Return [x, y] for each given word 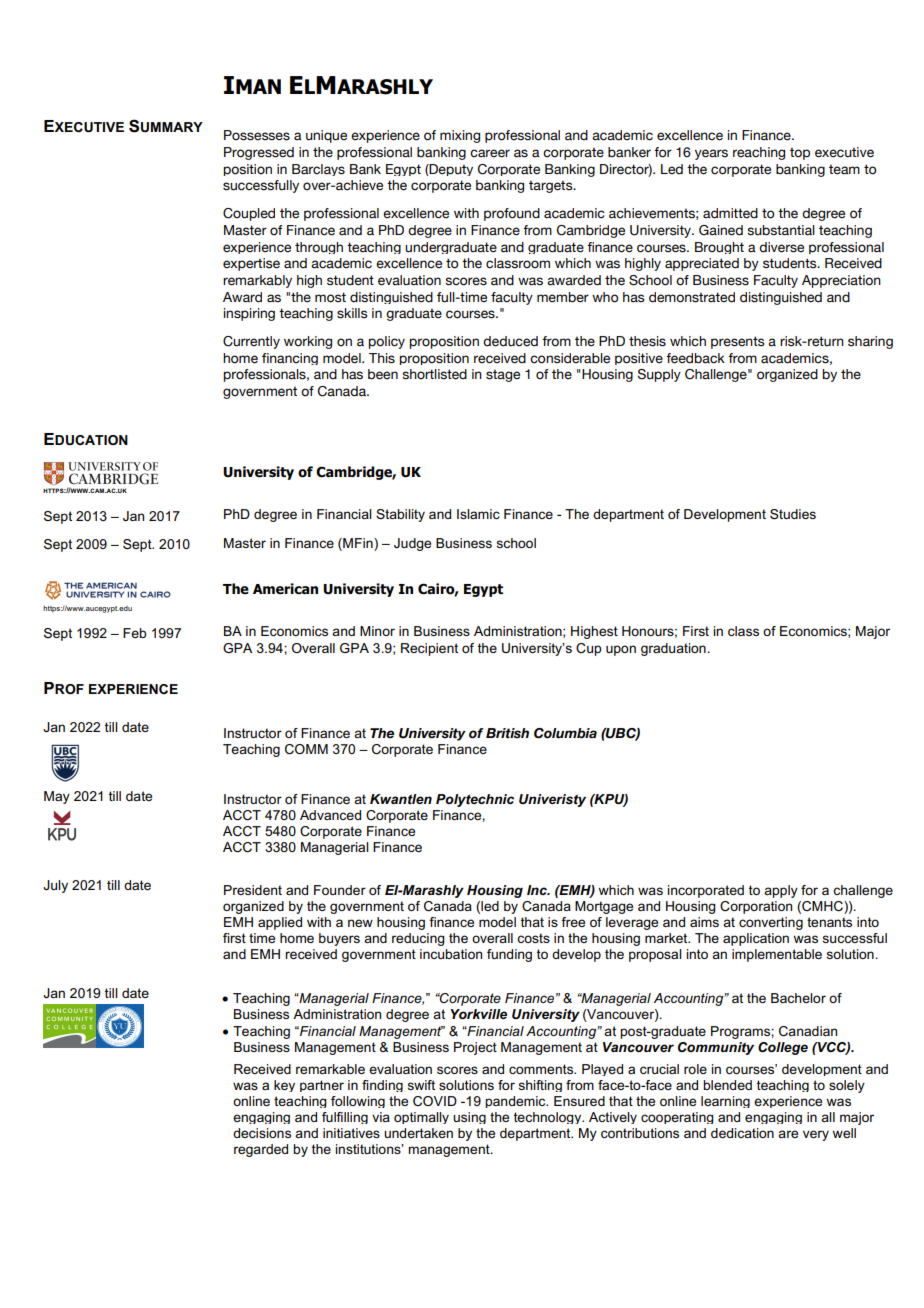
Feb [135, 633]
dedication [742, 1133]
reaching [759, 153]
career [490, 153]
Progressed [259, 153]
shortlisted [434, 374]
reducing [418, 939]
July [55, 886]
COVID [435, 1101]
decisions [262, 1133]
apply [781, 891]
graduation [674, 649]
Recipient [429, 649]
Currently [251, 342]
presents [737, 342]
